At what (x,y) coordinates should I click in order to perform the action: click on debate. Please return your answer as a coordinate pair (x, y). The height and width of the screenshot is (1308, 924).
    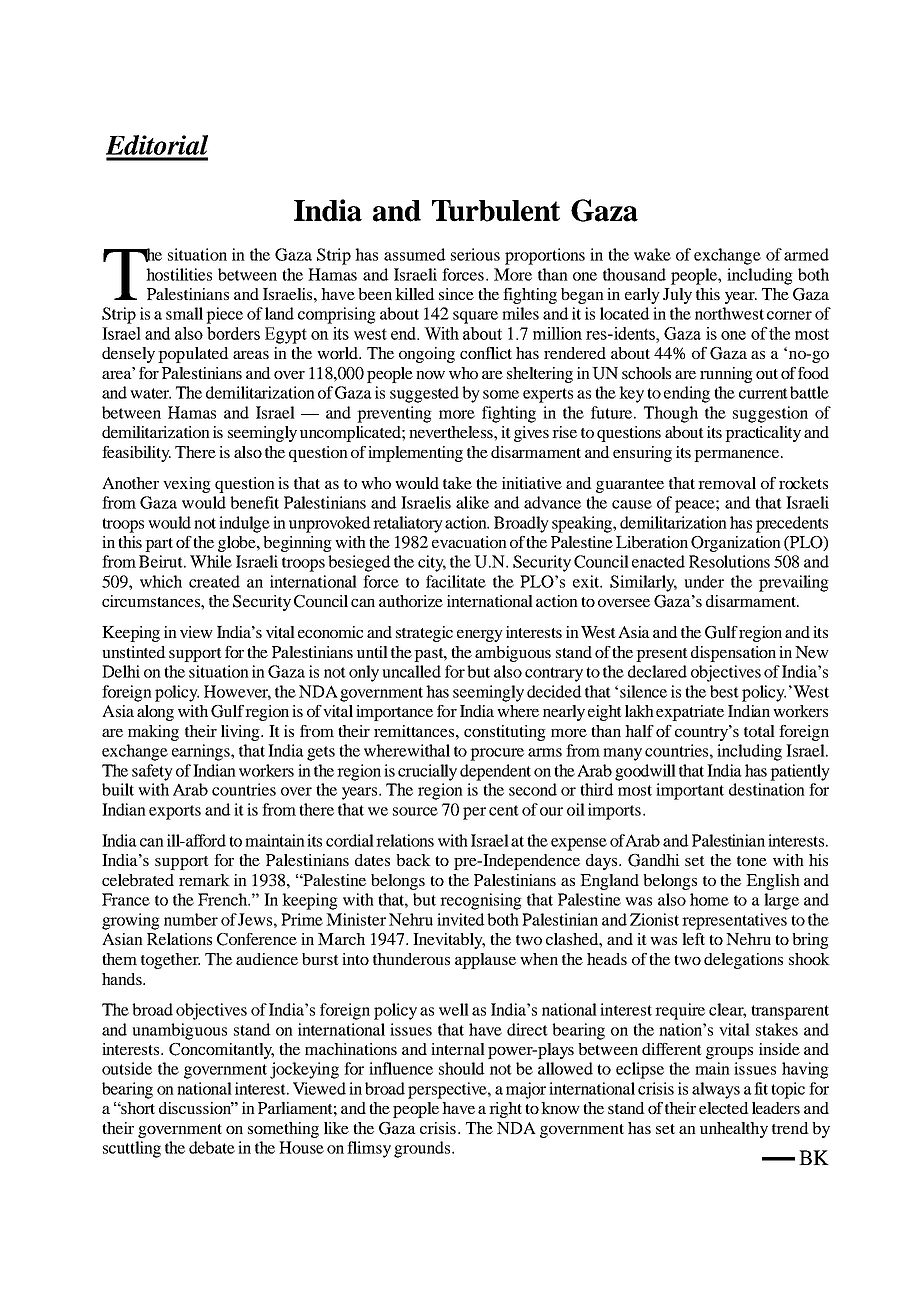
    Looking at the image, I should click on (212, 1147).
